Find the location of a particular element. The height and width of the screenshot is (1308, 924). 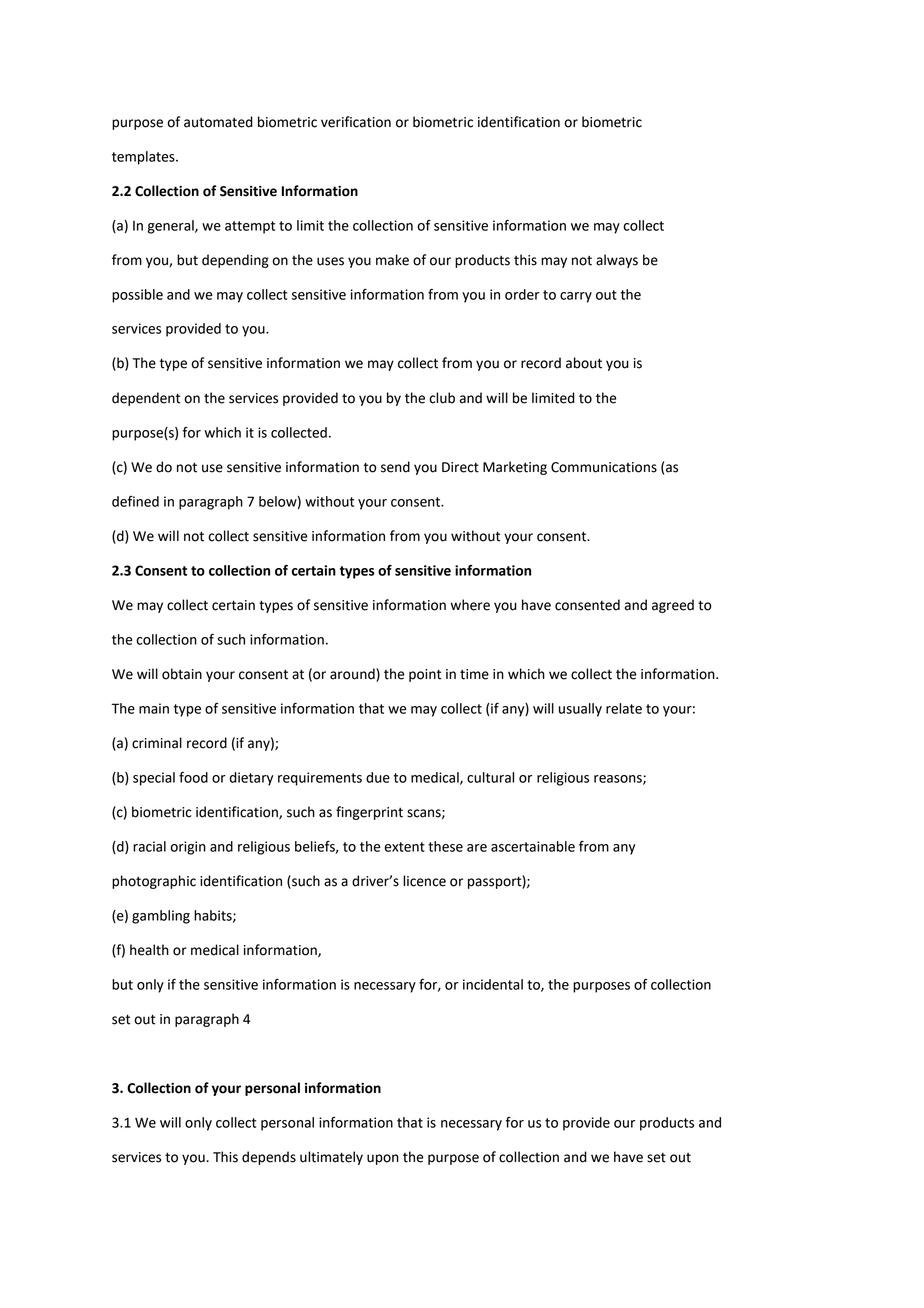

depends is located at coordinates (269, 1158).
